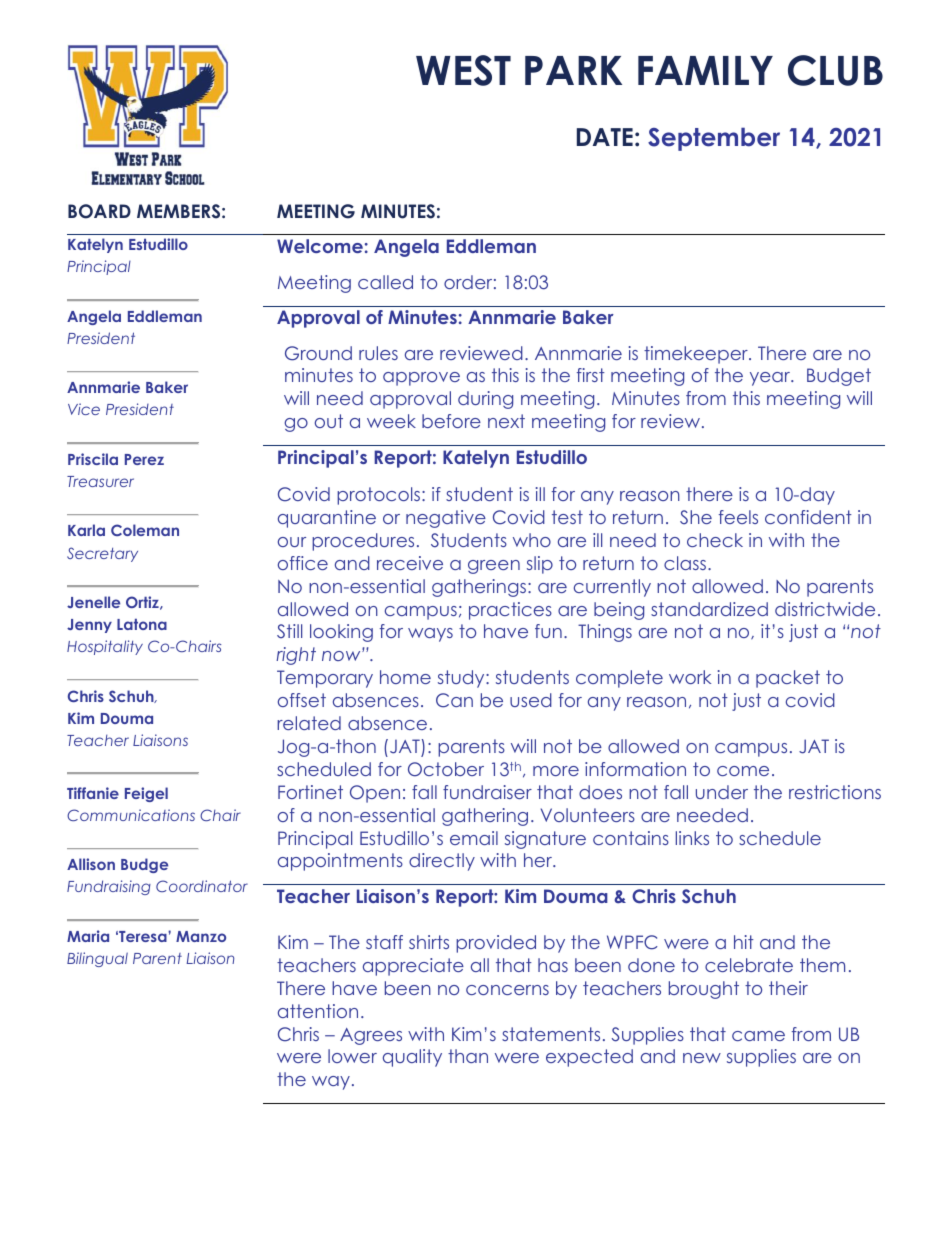  I want to click on Bilingual, so click(97, 959).
